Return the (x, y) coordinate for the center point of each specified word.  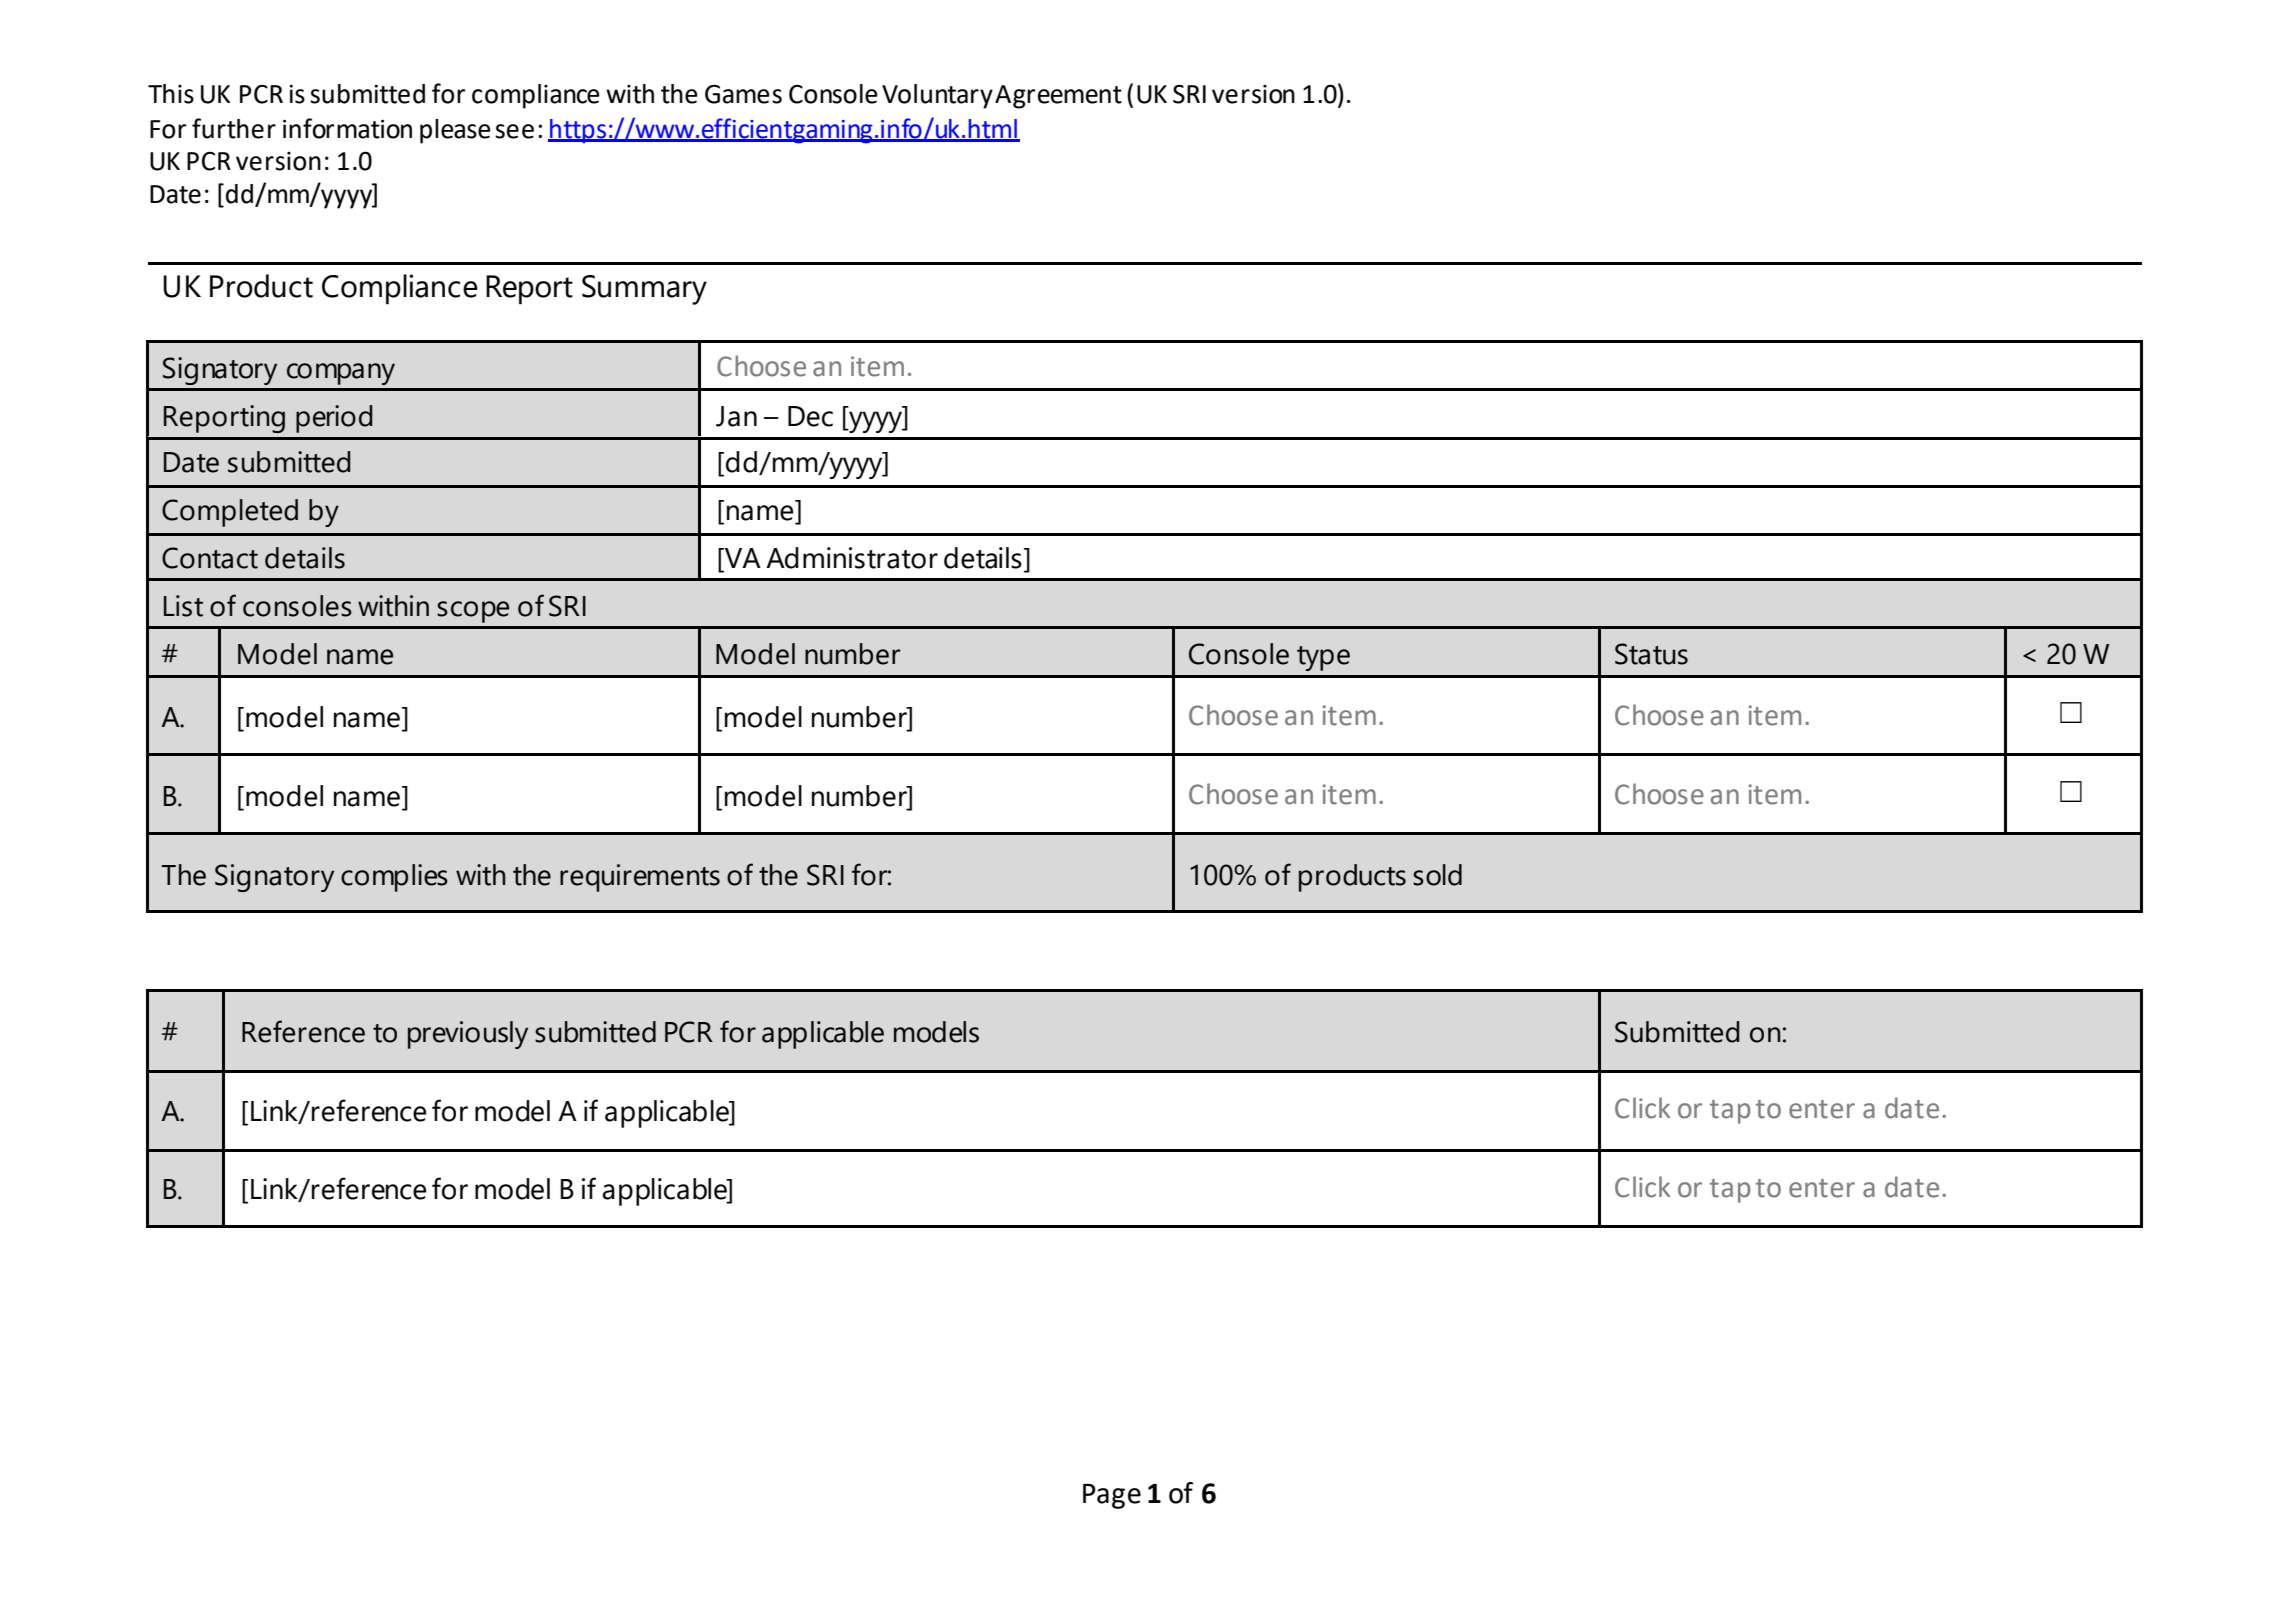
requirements (640, 878)
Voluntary (937, 96)
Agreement (1058, 97)
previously (468, 1035)
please (455, 131)
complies (394, 878)
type (1323, 658)
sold (1437, 875)
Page (1112, 1496)
